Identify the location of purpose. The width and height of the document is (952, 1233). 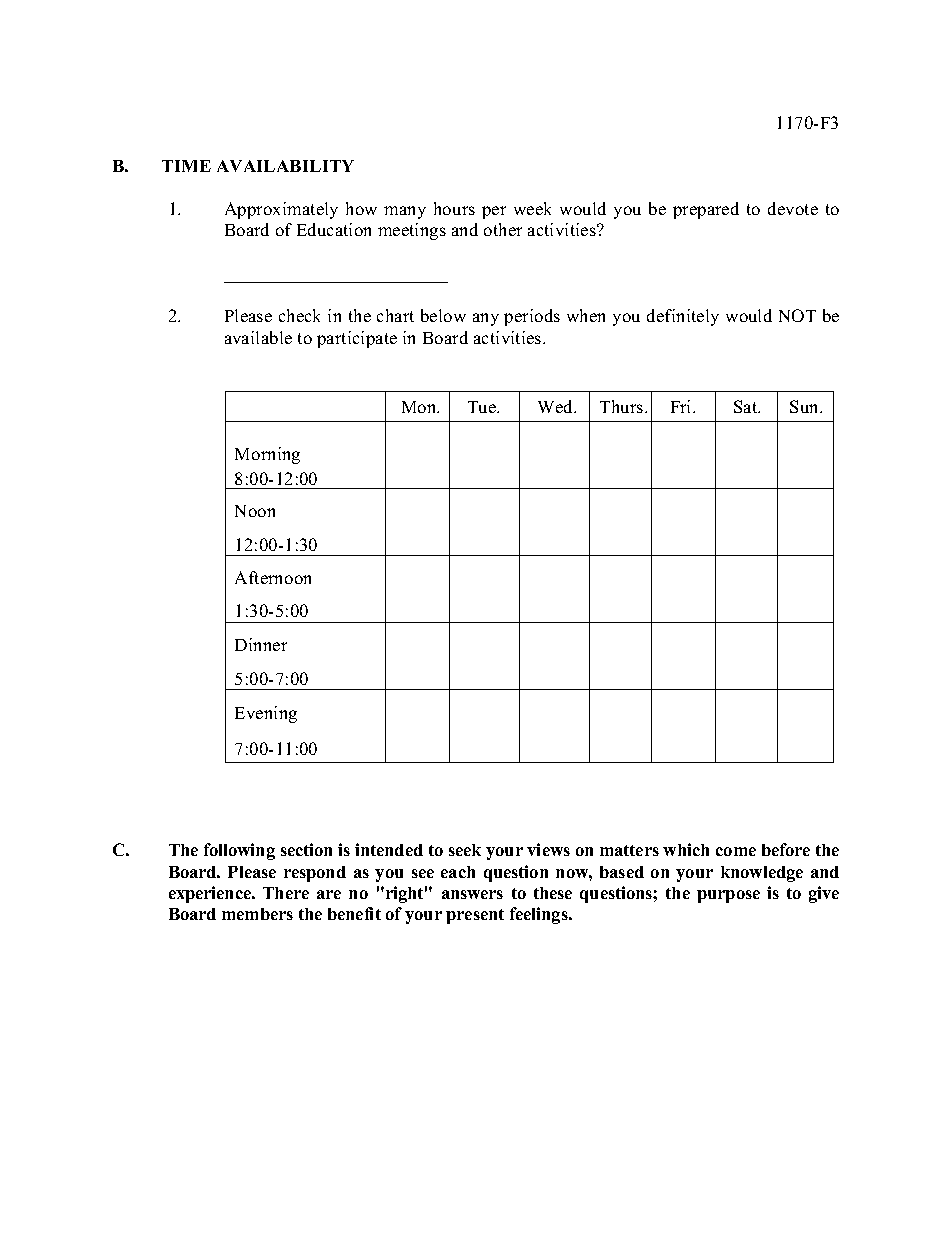
(728, 896).
